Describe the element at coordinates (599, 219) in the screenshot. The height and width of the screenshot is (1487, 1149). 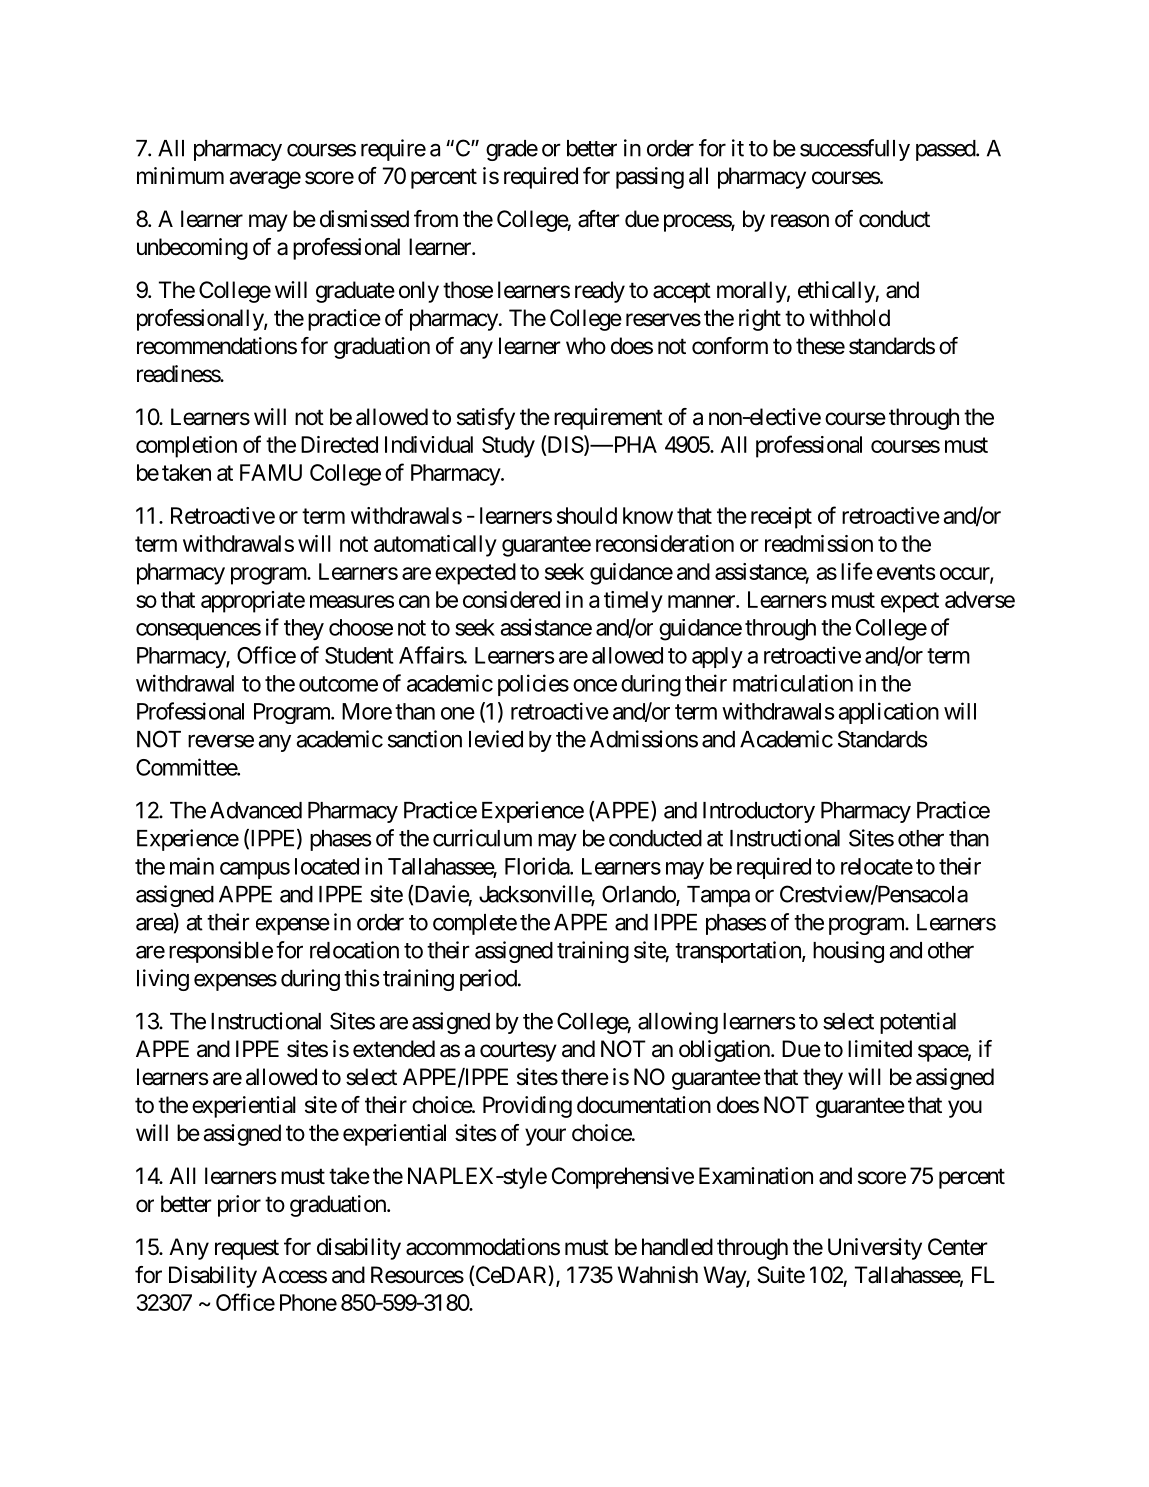
I see `after` at that location.
